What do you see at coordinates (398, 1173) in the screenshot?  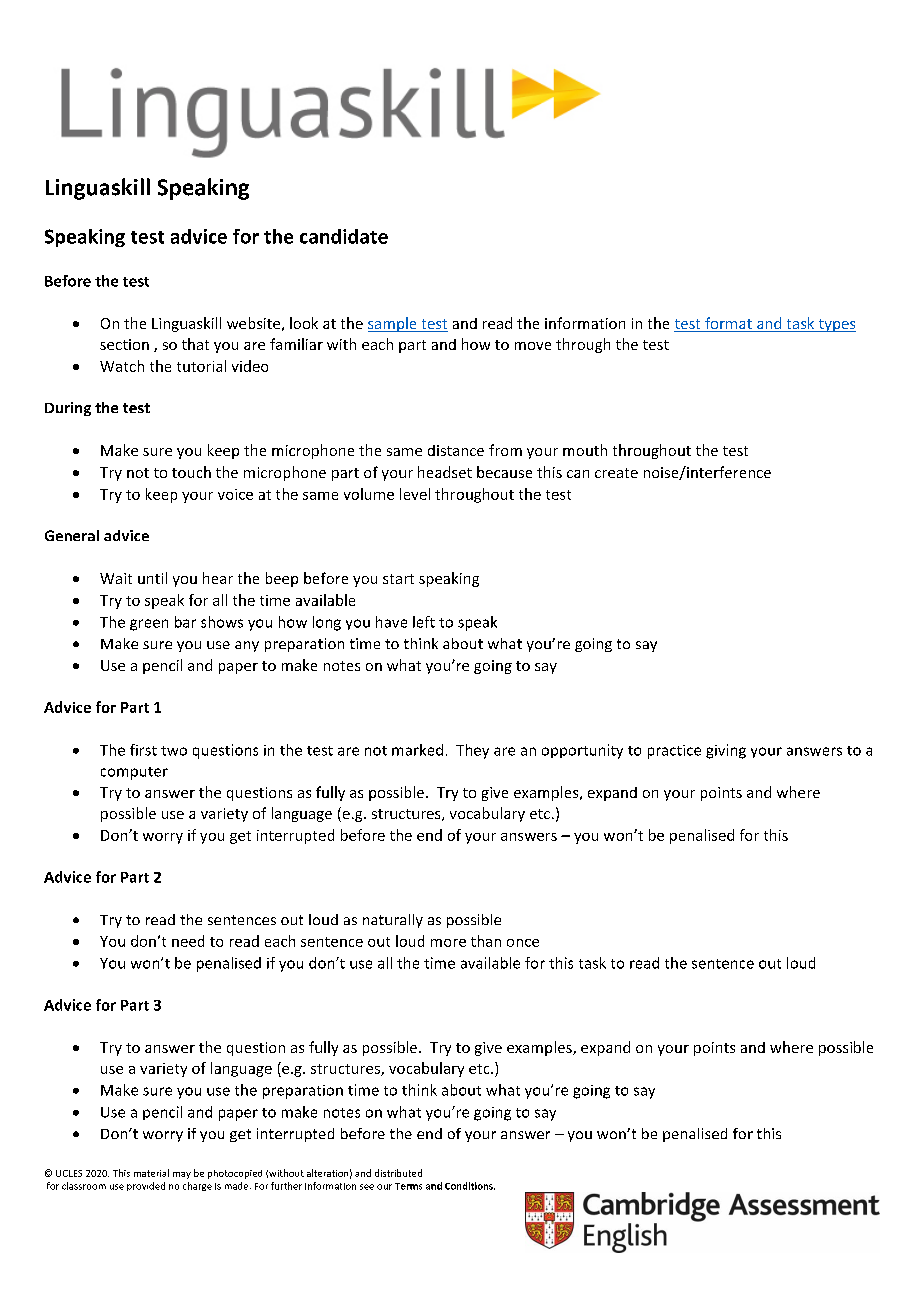 I see `distributed` at bounding box center [398, 1173].
